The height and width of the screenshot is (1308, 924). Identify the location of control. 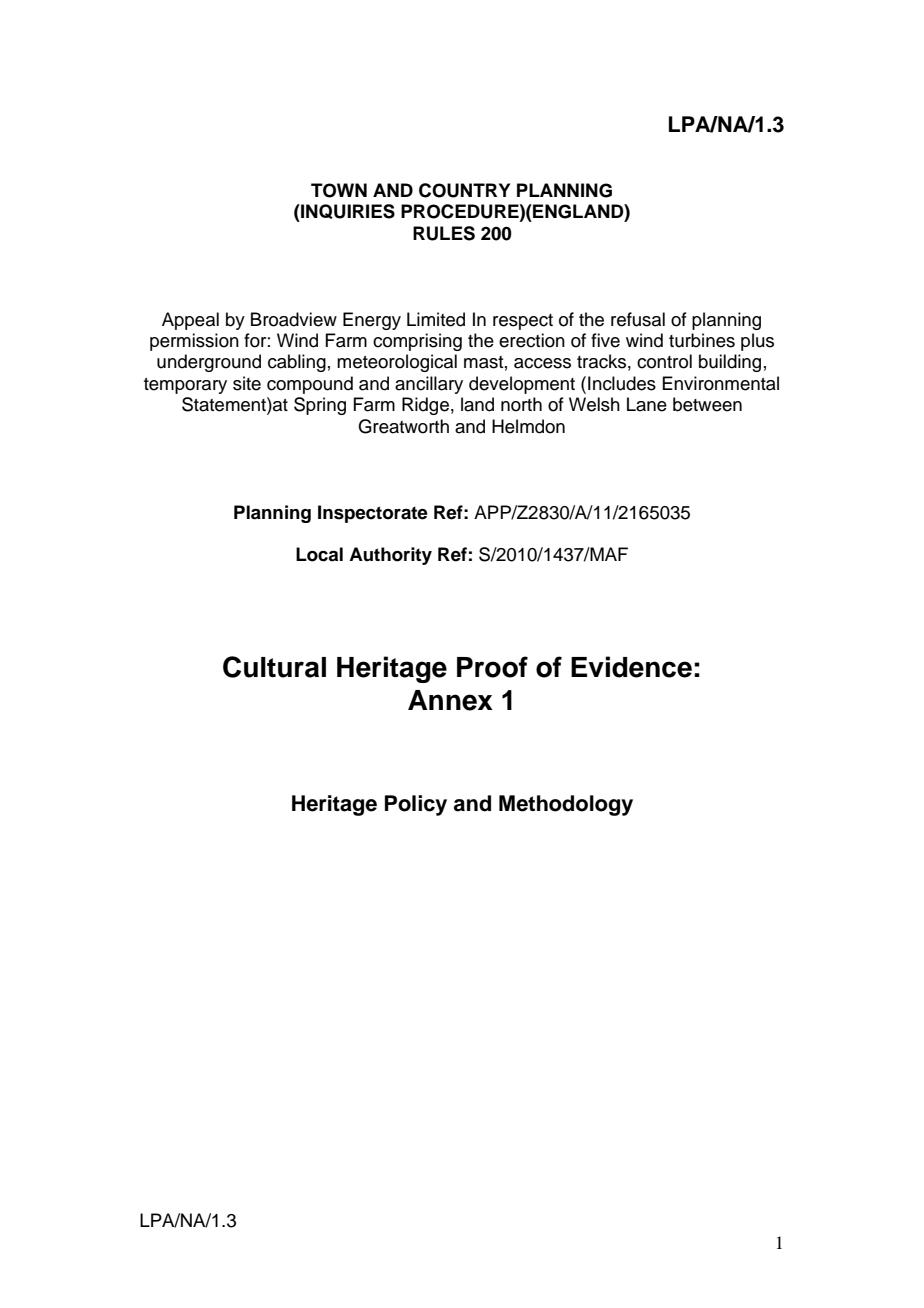
(664, 361).
